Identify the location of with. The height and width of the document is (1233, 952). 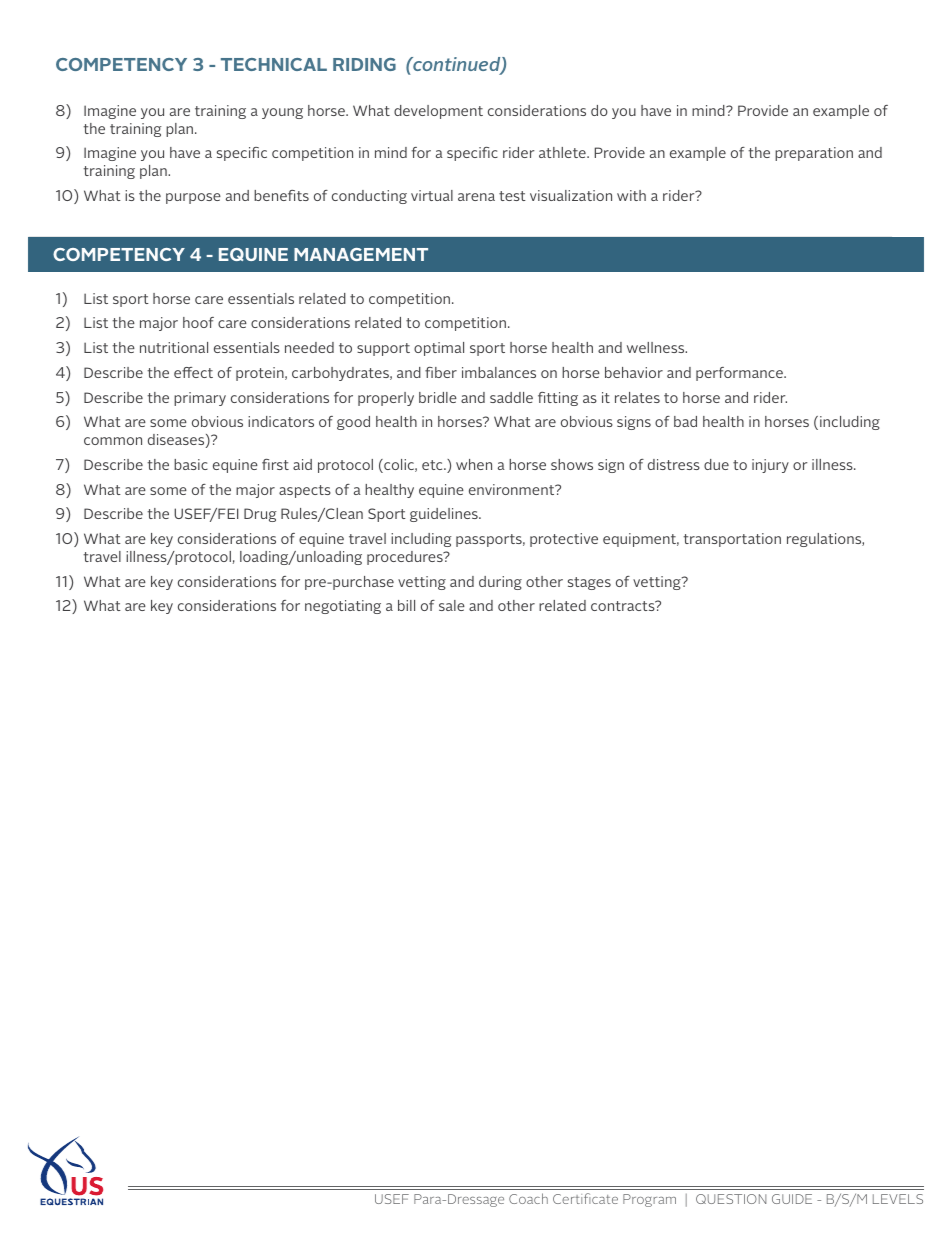
(631, 195).
